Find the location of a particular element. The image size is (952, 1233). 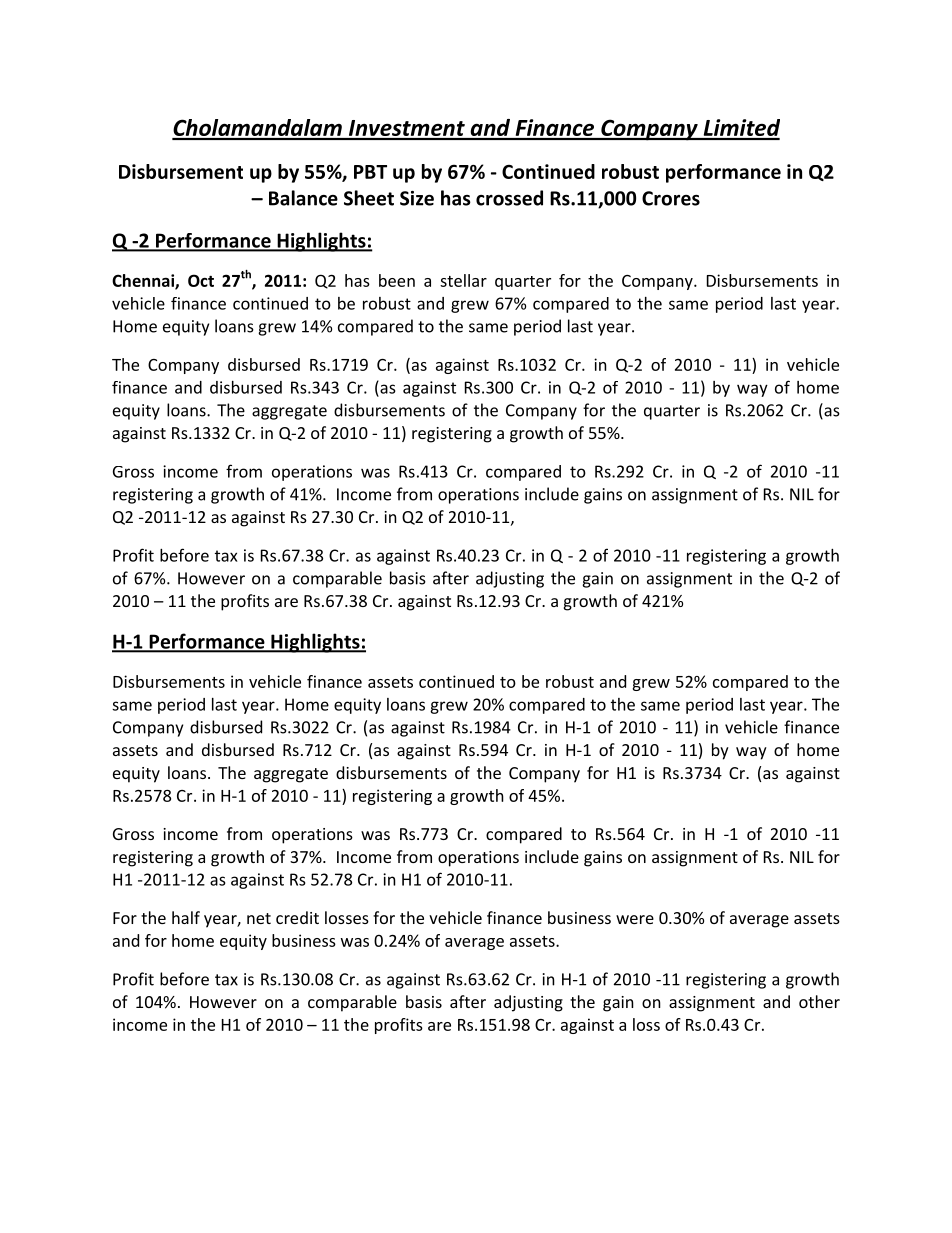

Balance is located at coordinates (303, 198).
